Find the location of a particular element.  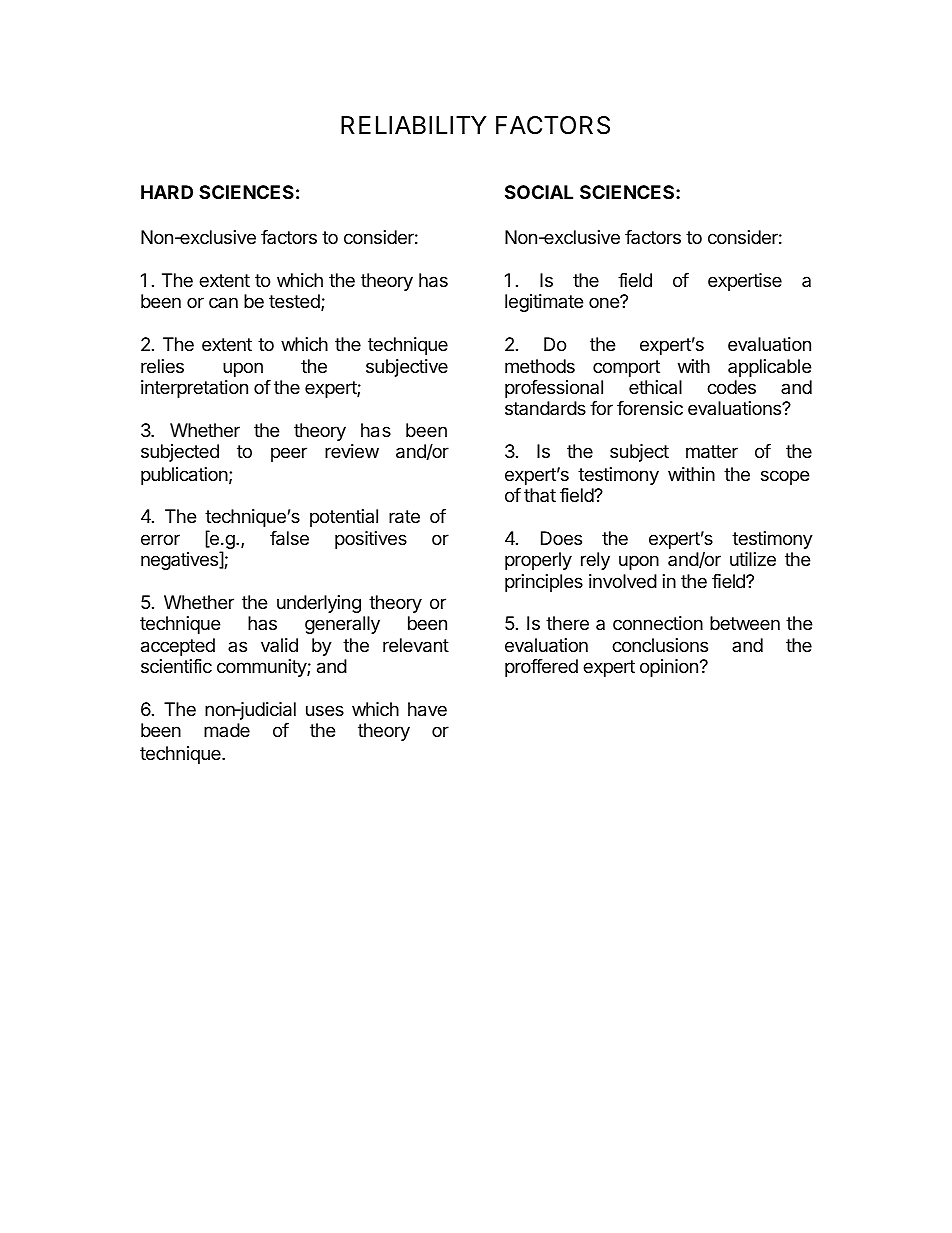

made is located at coordinates (227, 730).
